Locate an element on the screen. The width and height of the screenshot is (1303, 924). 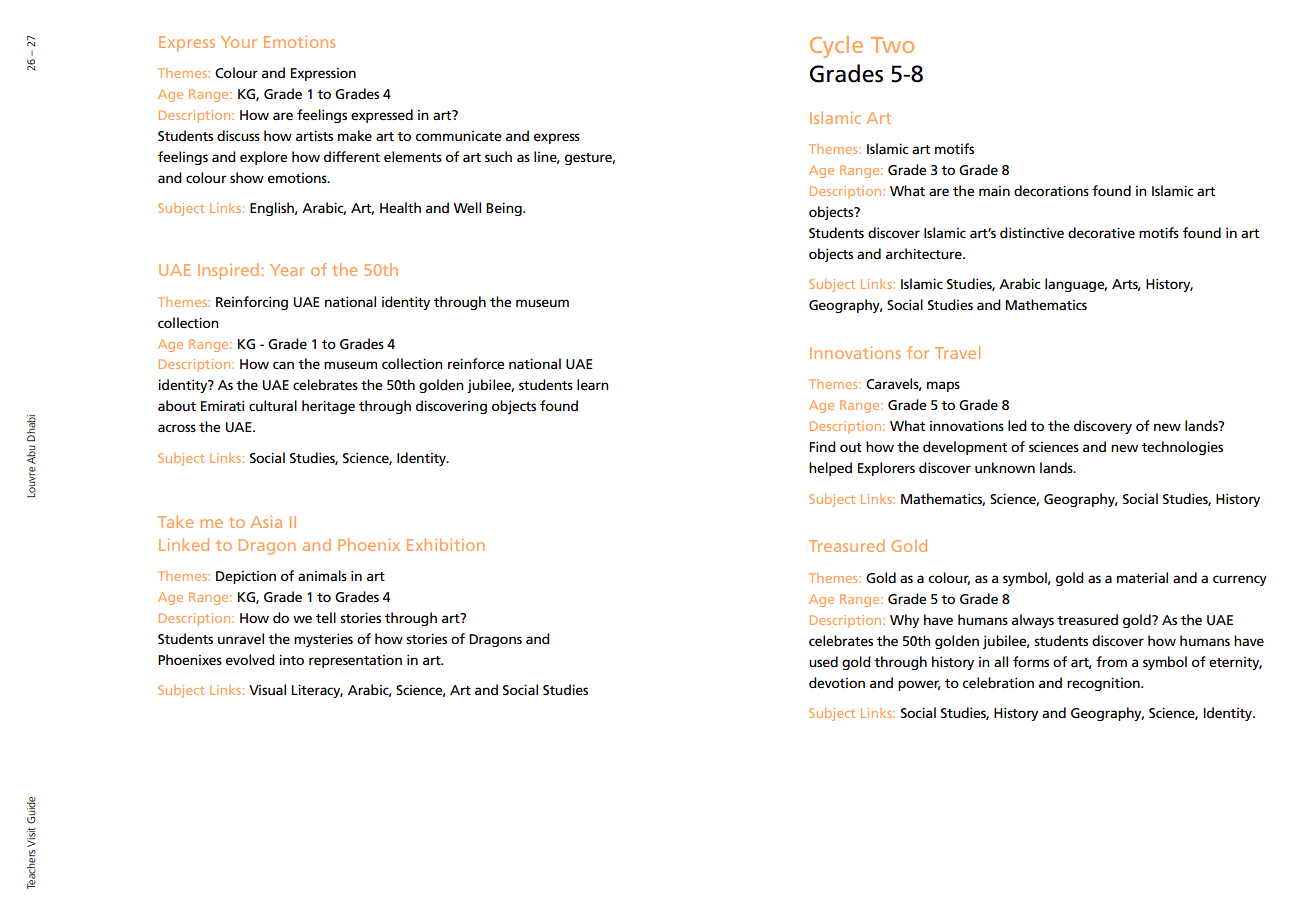
into is located at coordinates (291, 659).
